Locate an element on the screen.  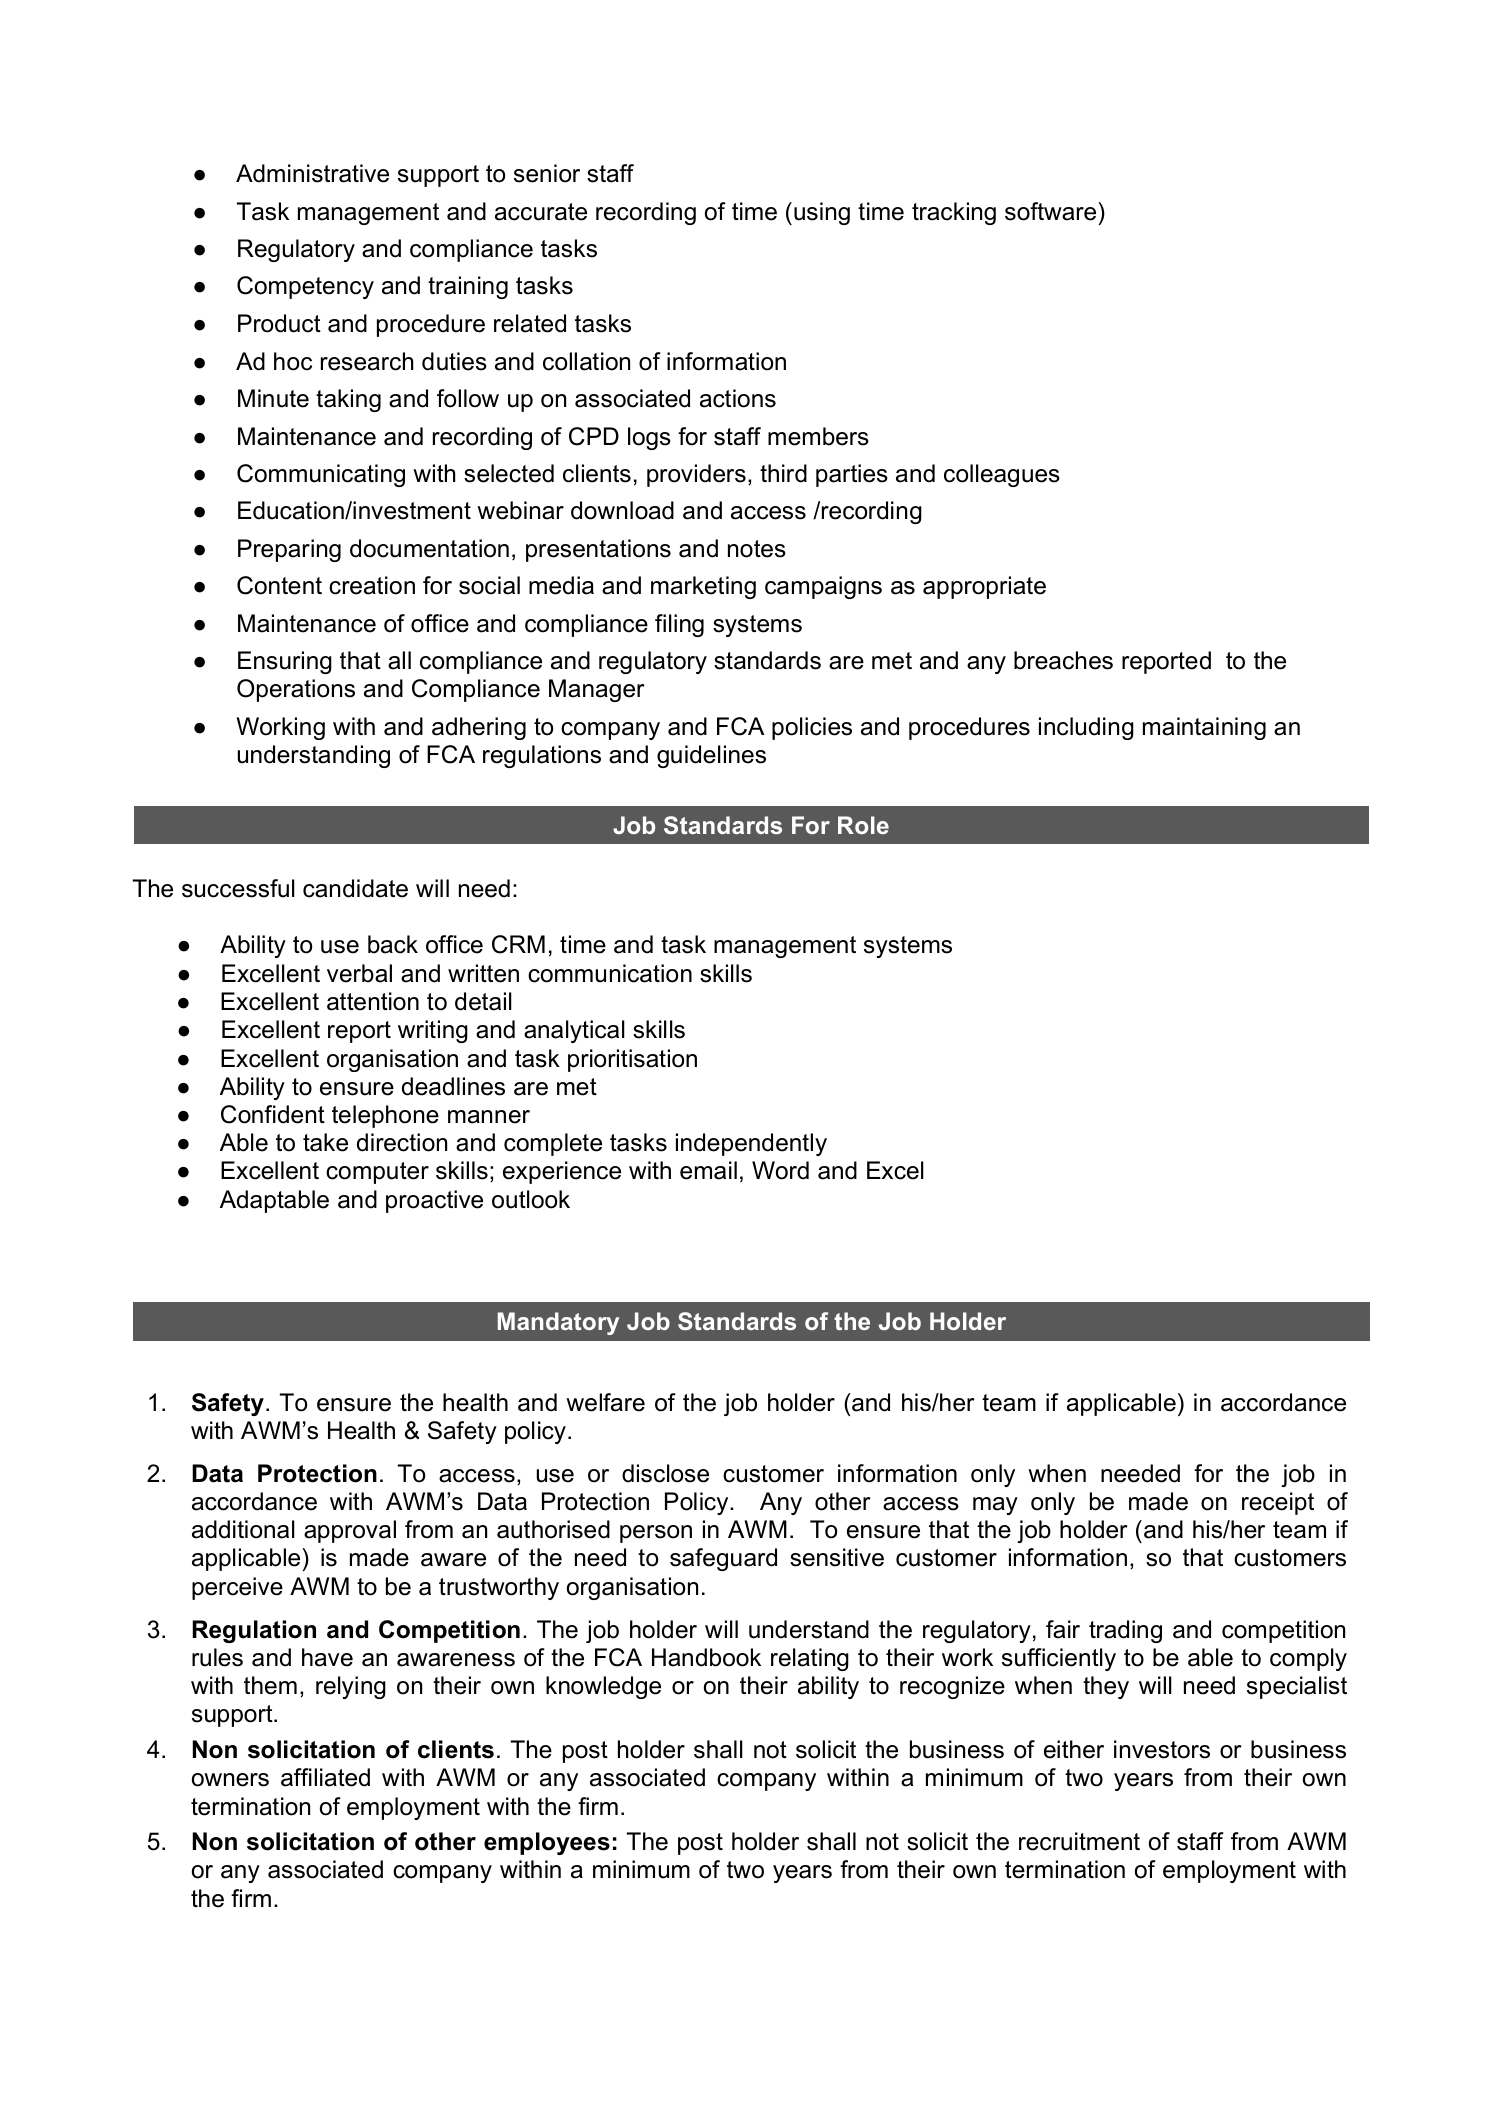
maintaining is located at coordinates (1204, 728).
